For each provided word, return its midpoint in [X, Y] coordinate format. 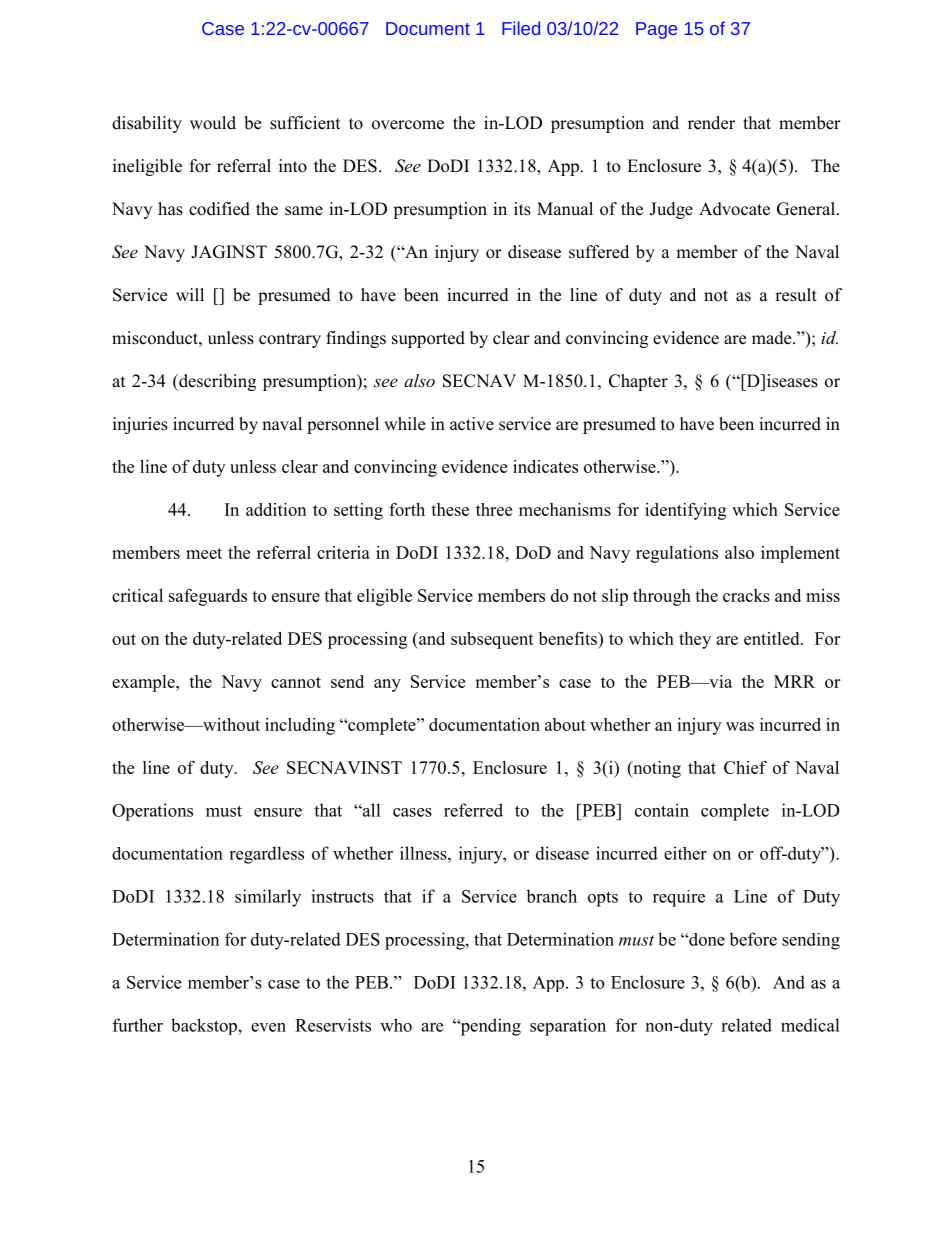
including [300, 726]
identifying [685, 511]
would [213, 123]
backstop [204, 1026]
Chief [745, 767]
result [796, 295]
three [494, 509]
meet [204, 553]
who [396, 1025]
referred [473, 810]
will [190, 294]
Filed [521, 28]
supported [428, 339]
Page [656, 30]
